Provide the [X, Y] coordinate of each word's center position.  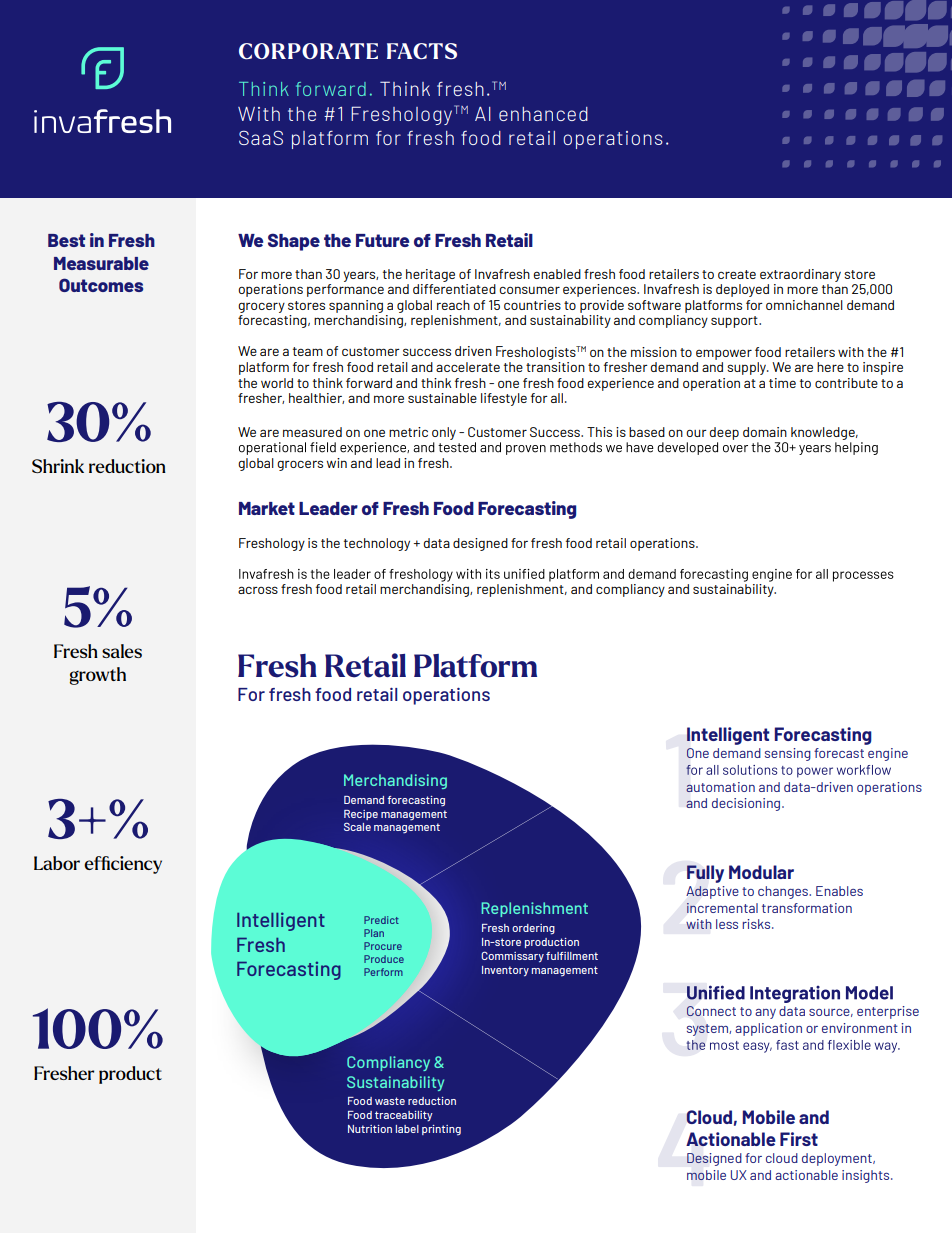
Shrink [58, 466]
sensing [788, 754]
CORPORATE [308, 51]
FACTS [422, 51]
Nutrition [370, 1129]
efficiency [123, 865]
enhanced [543, 114]
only [444, 433]
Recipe [361, 815]
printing [441, 1130]
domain [765, 432]
